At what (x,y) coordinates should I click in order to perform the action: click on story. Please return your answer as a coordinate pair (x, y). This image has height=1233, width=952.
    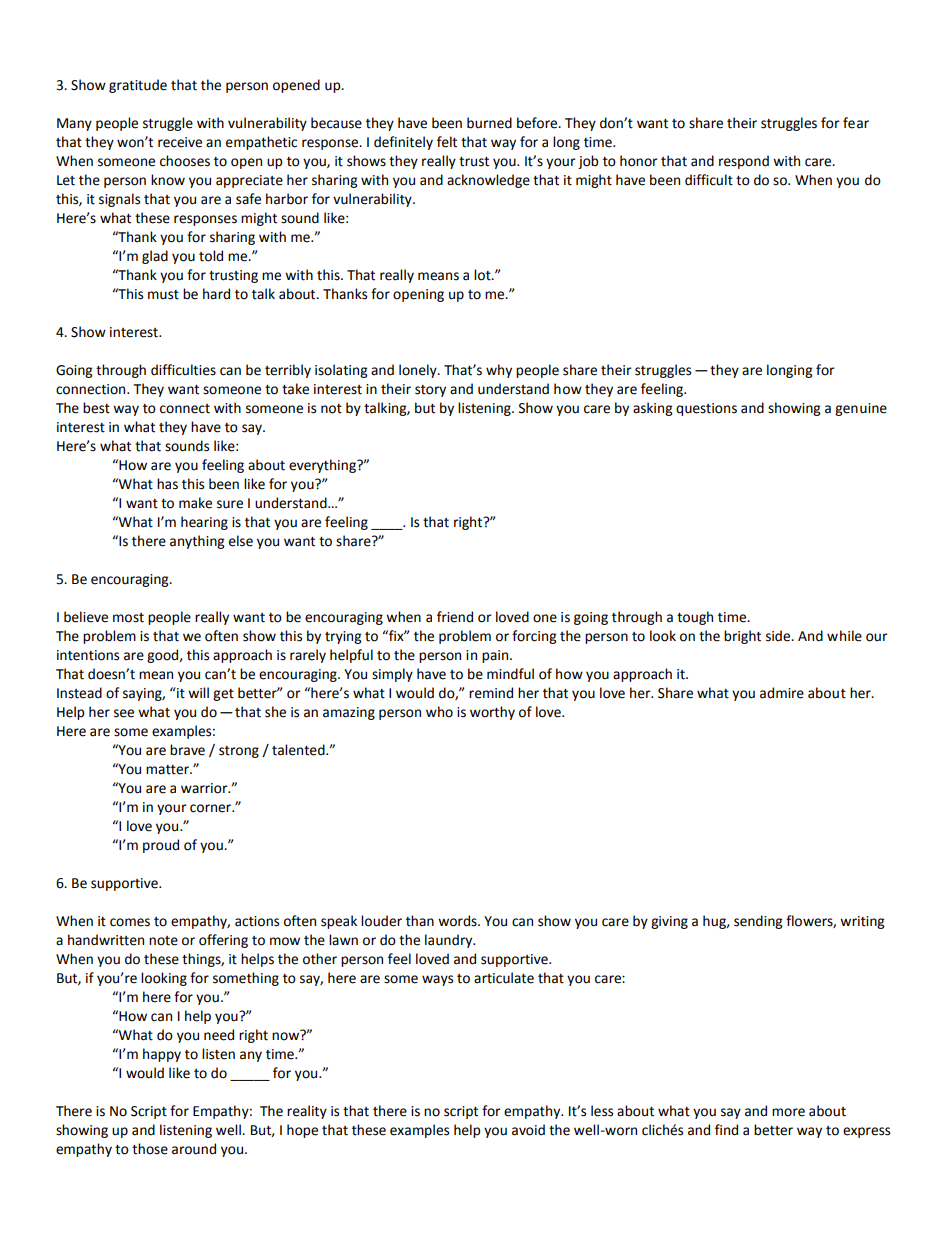
    Looking at the image, I should click on (430, 391).
